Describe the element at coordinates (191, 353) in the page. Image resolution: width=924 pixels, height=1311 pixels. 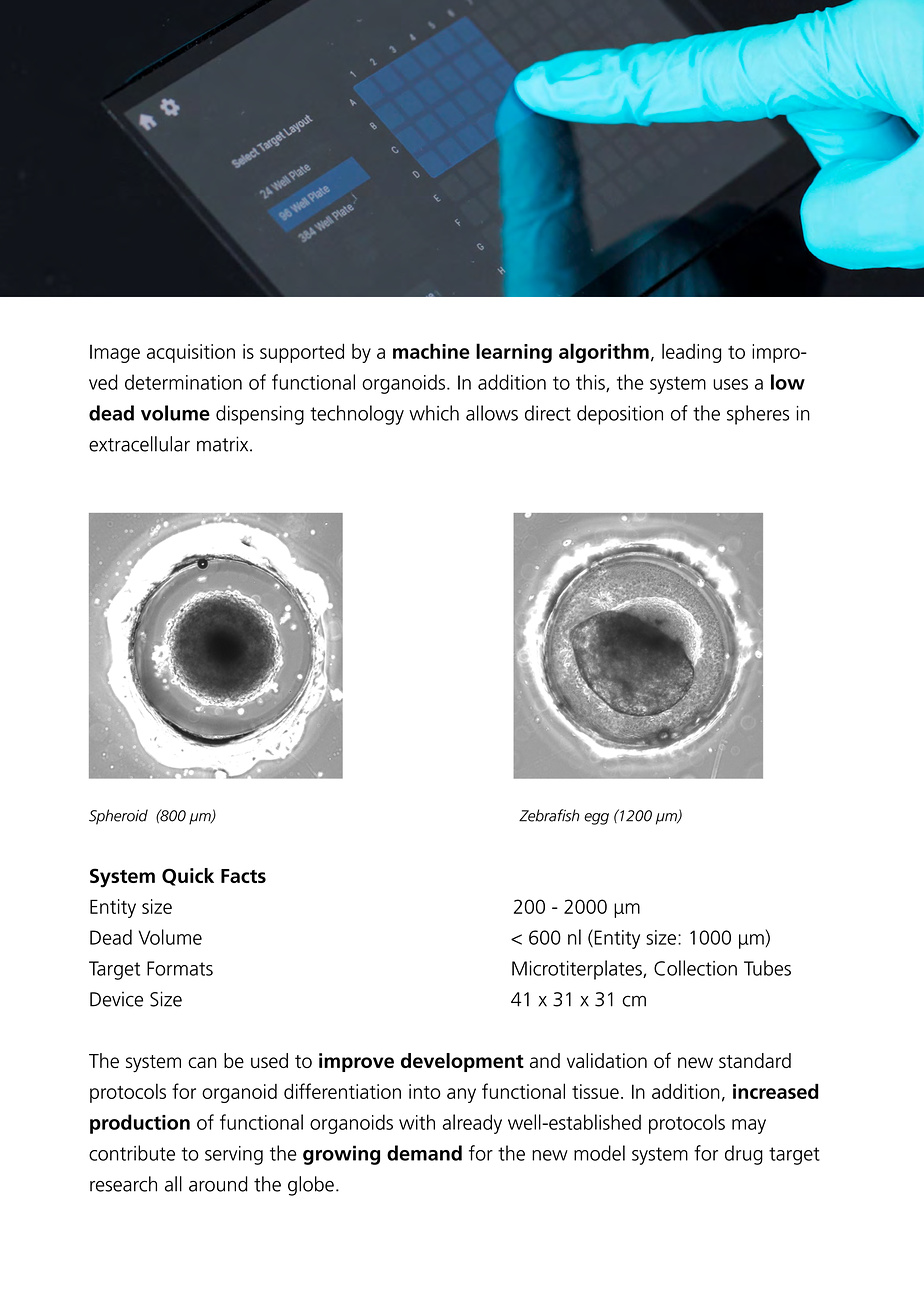
I see `acquisition` at that location.
